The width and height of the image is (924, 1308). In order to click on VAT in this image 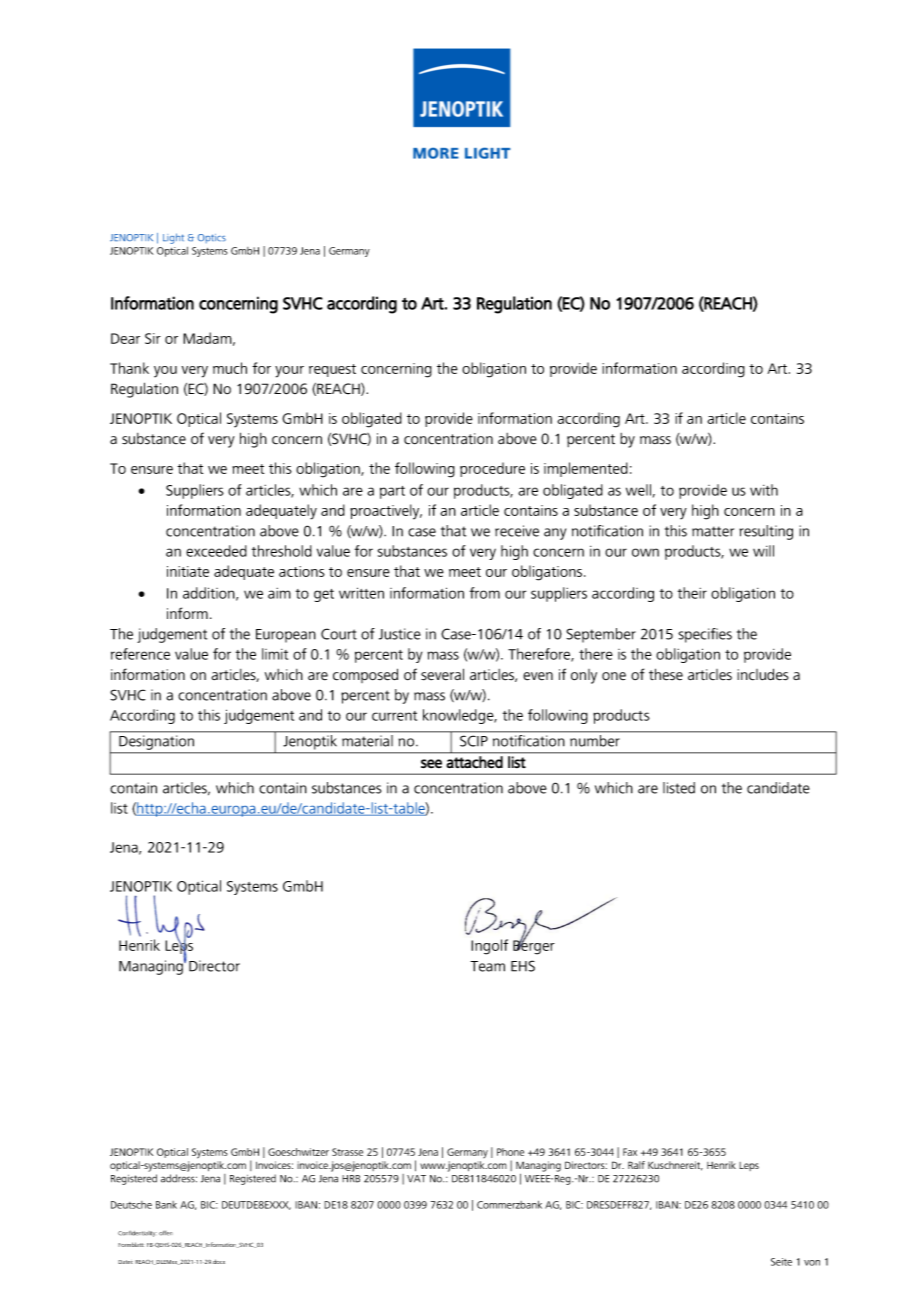, I will do `click(416, 1179)`.
